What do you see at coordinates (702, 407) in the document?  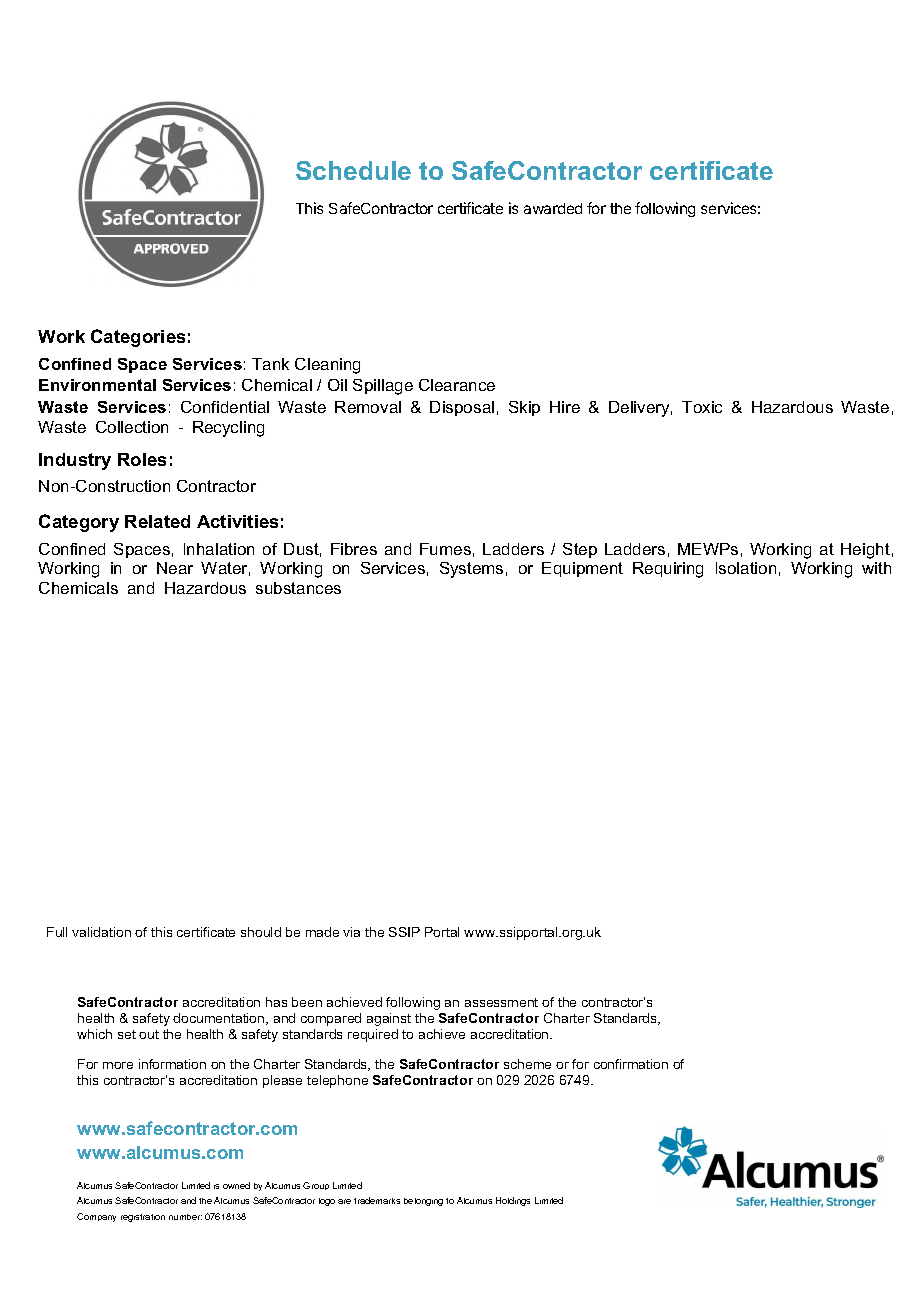 I see `Toxic` at bounding box center [702, 407].
